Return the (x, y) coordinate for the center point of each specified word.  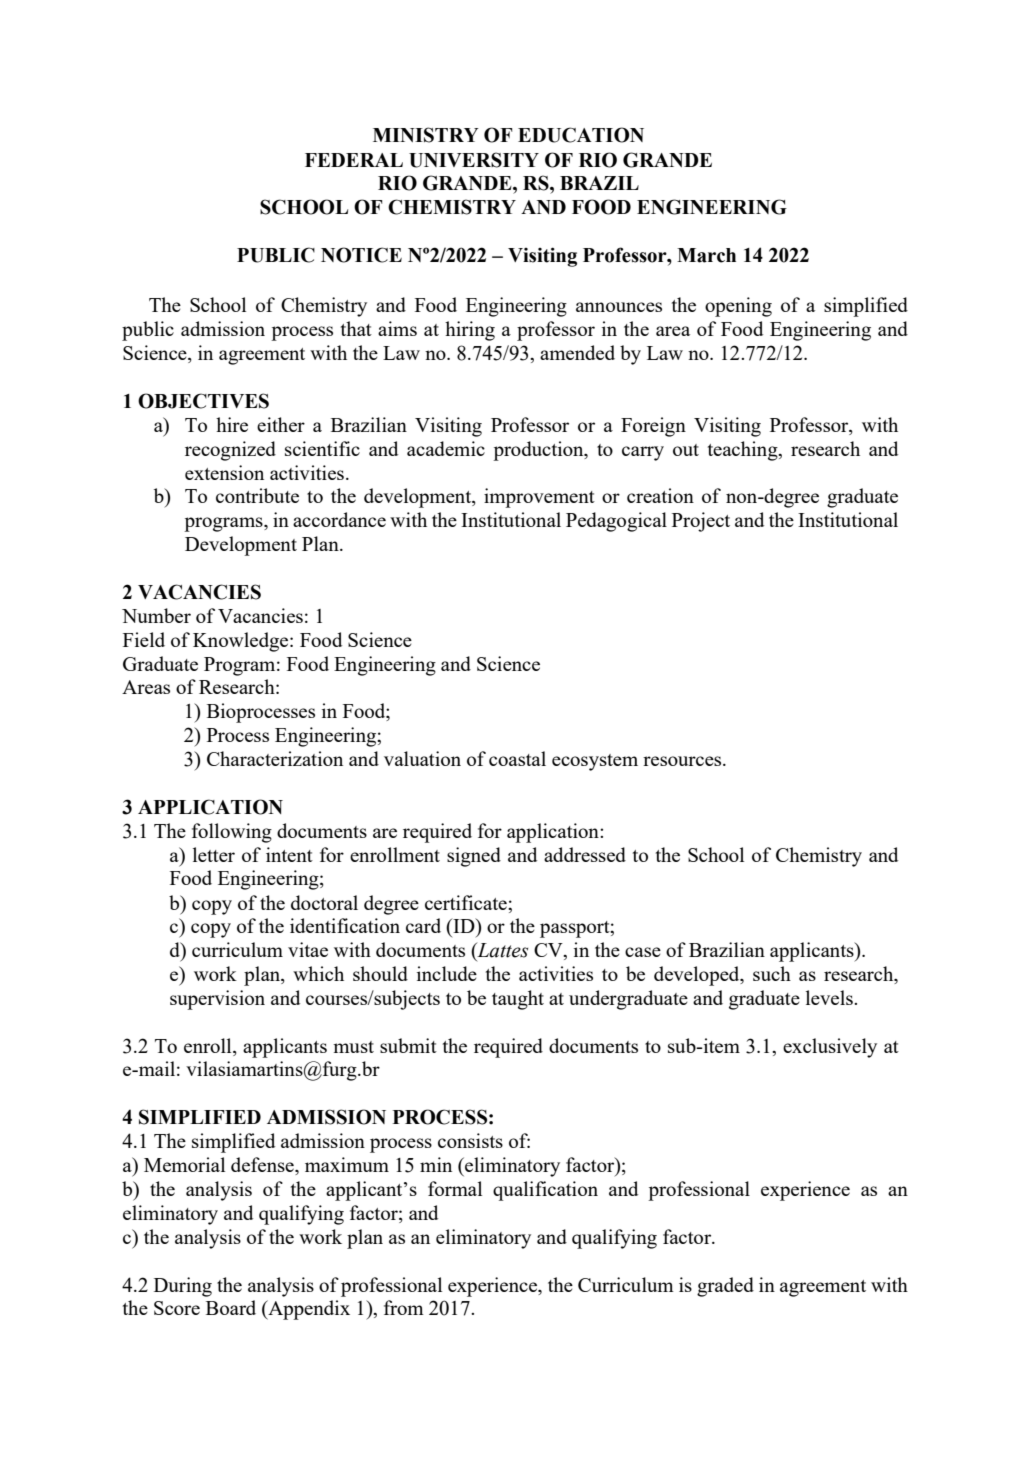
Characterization (275, 758)
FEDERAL (354, 160)
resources (683, 761)
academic (446, 448)
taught (518, 1000)
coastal (517, 758)
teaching (744, 451)
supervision (217, 1000)
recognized (230, 451)
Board (231, 1307)
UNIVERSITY (474, 160)
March (706, 255)
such (772, 973)
